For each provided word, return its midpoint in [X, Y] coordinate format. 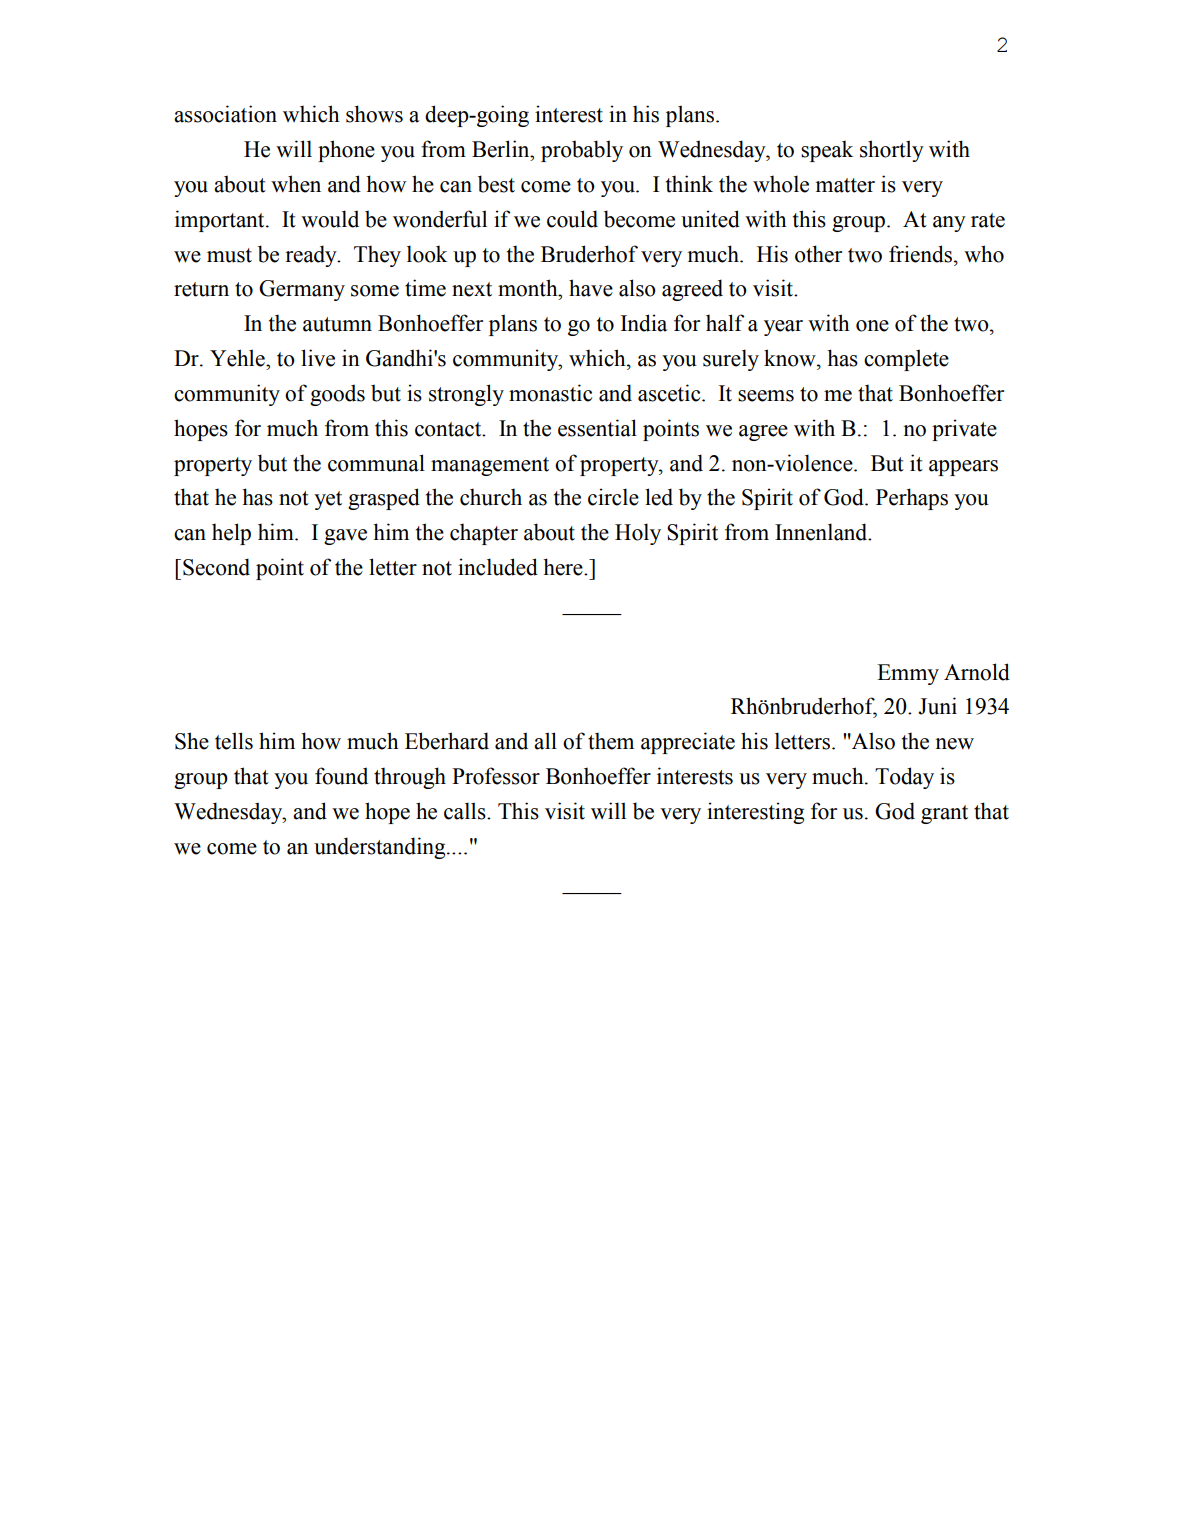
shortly [892, 151]
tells [234, 741]
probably [582, 151]
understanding [381, 848]
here [564, 567]
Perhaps [912, 499]
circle [613, 497]
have [591, 288]
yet [328, 500]
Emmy [908, 674]
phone [346, 151]
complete [906, 360]
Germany [302, 290]
